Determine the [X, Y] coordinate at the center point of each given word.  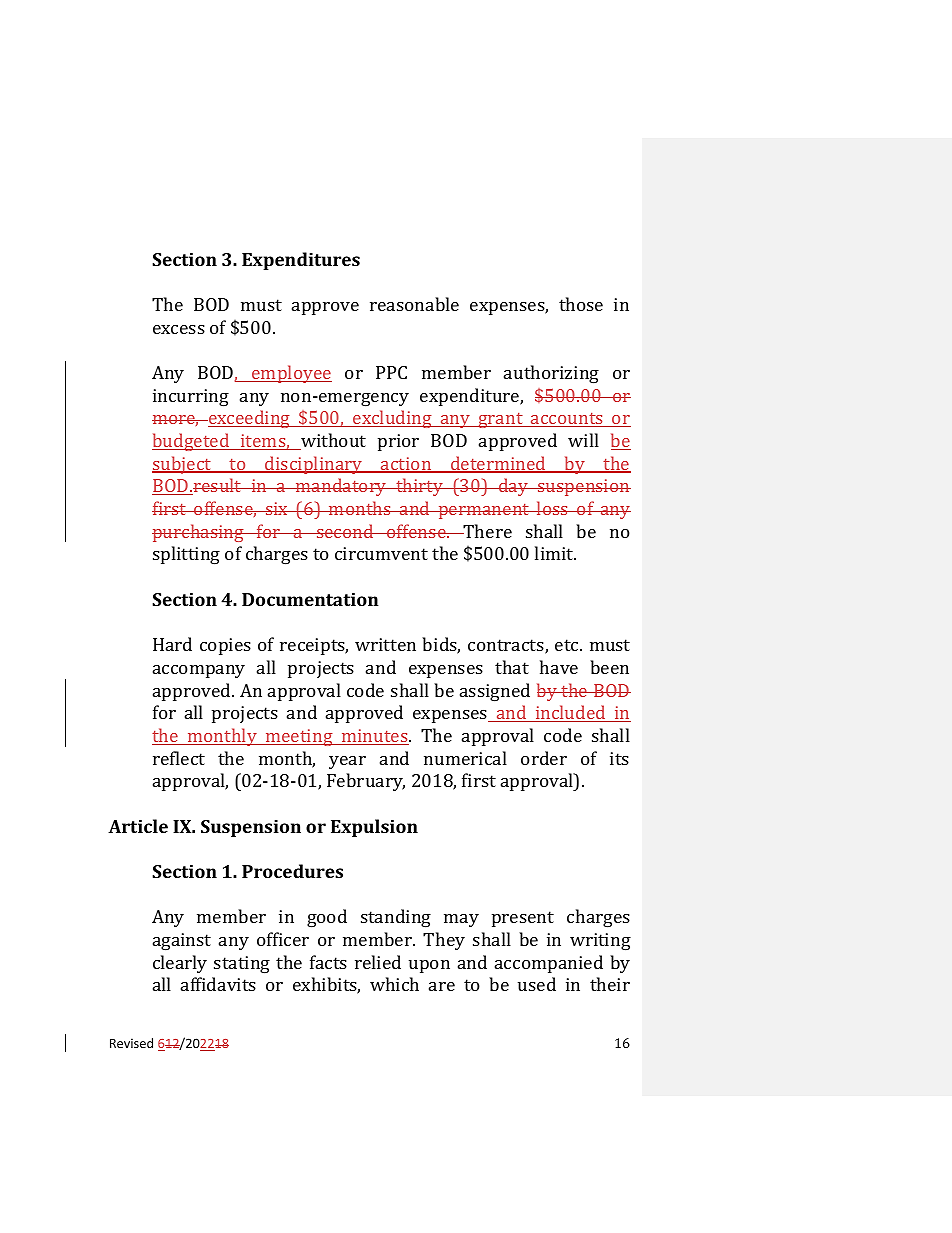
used [537, 984]
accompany [199, 671]
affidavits [218, 984]
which [394, 984]
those [581, 304]
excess [179, 329]
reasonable [414, 304]
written [385, 644]
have [559, 667]
